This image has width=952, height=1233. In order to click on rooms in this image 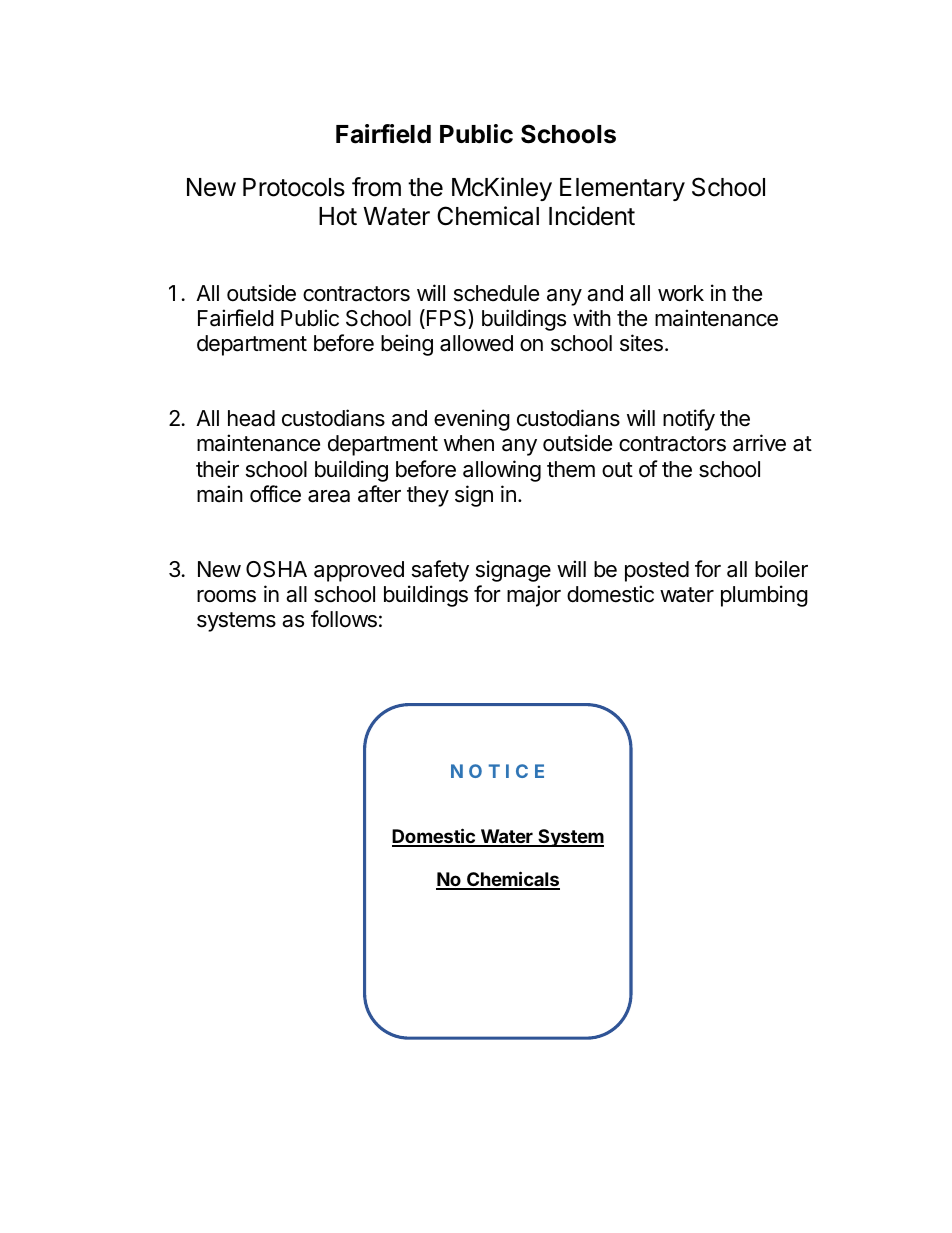, I will do `click(226, 596)`.
